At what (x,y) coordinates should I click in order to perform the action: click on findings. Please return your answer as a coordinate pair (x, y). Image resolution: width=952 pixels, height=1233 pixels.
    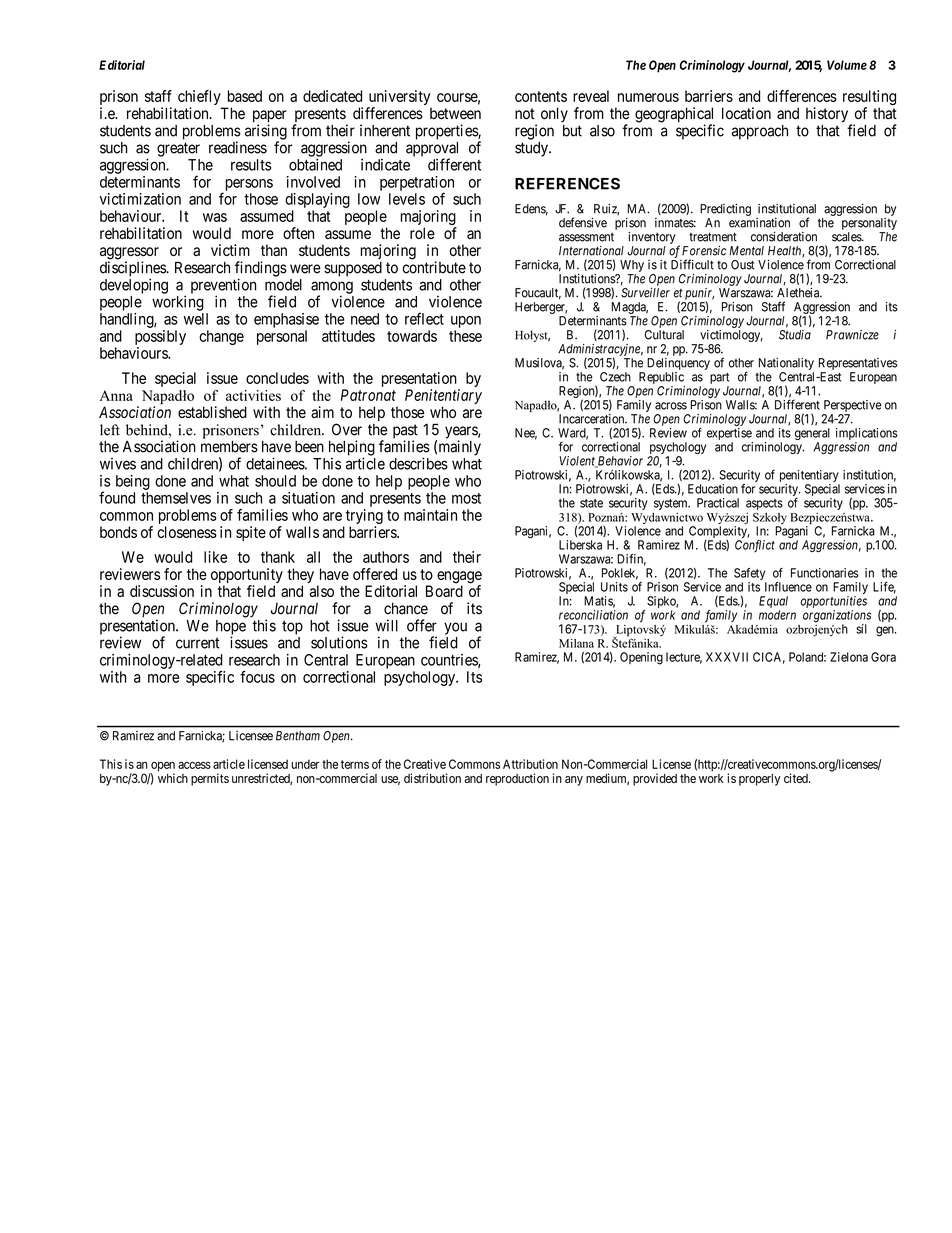
    Looking at the image, I should click on (261, 270).
